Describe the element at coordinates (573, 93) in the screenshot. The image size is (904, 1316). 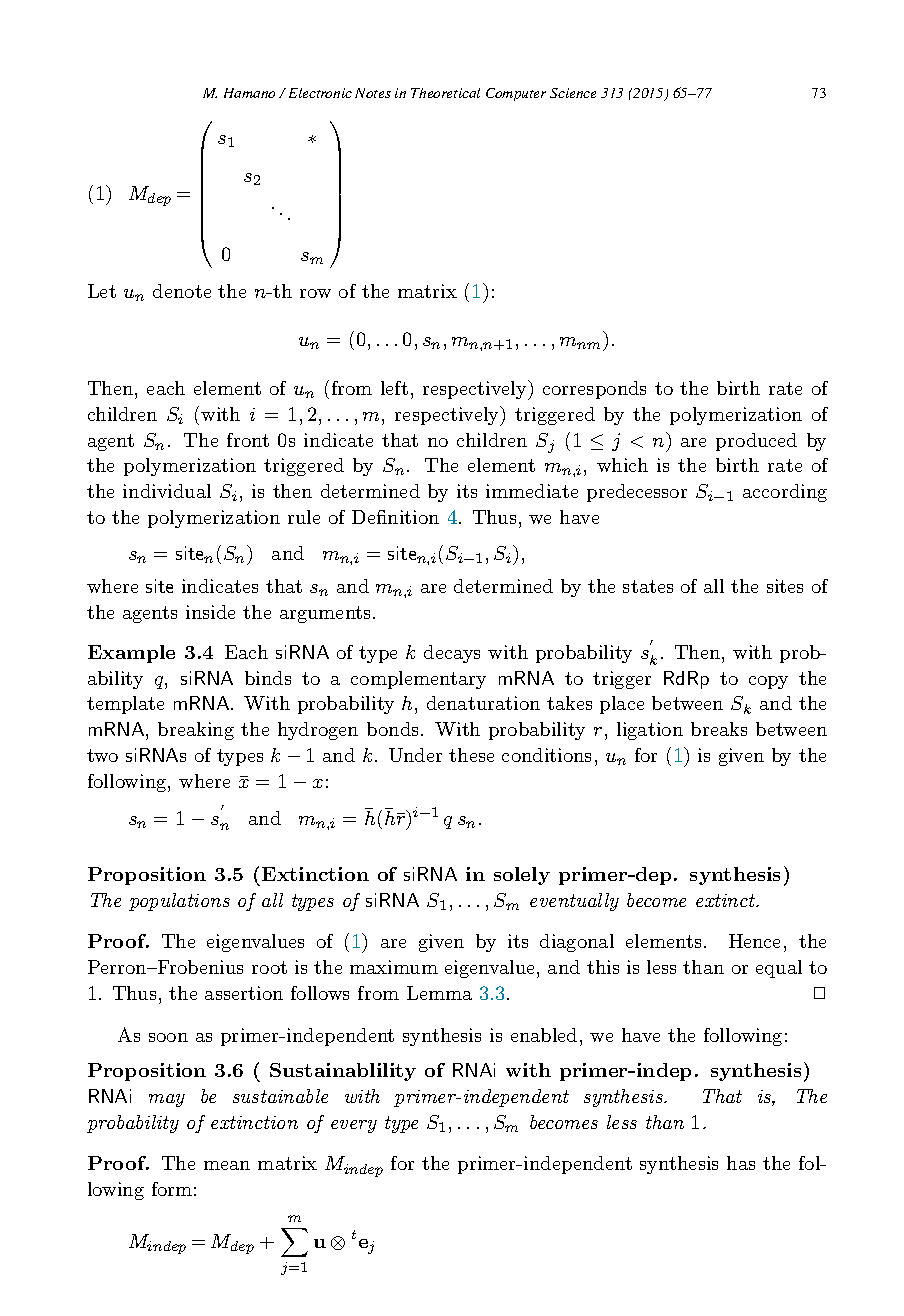
I see `Science` at that location.
